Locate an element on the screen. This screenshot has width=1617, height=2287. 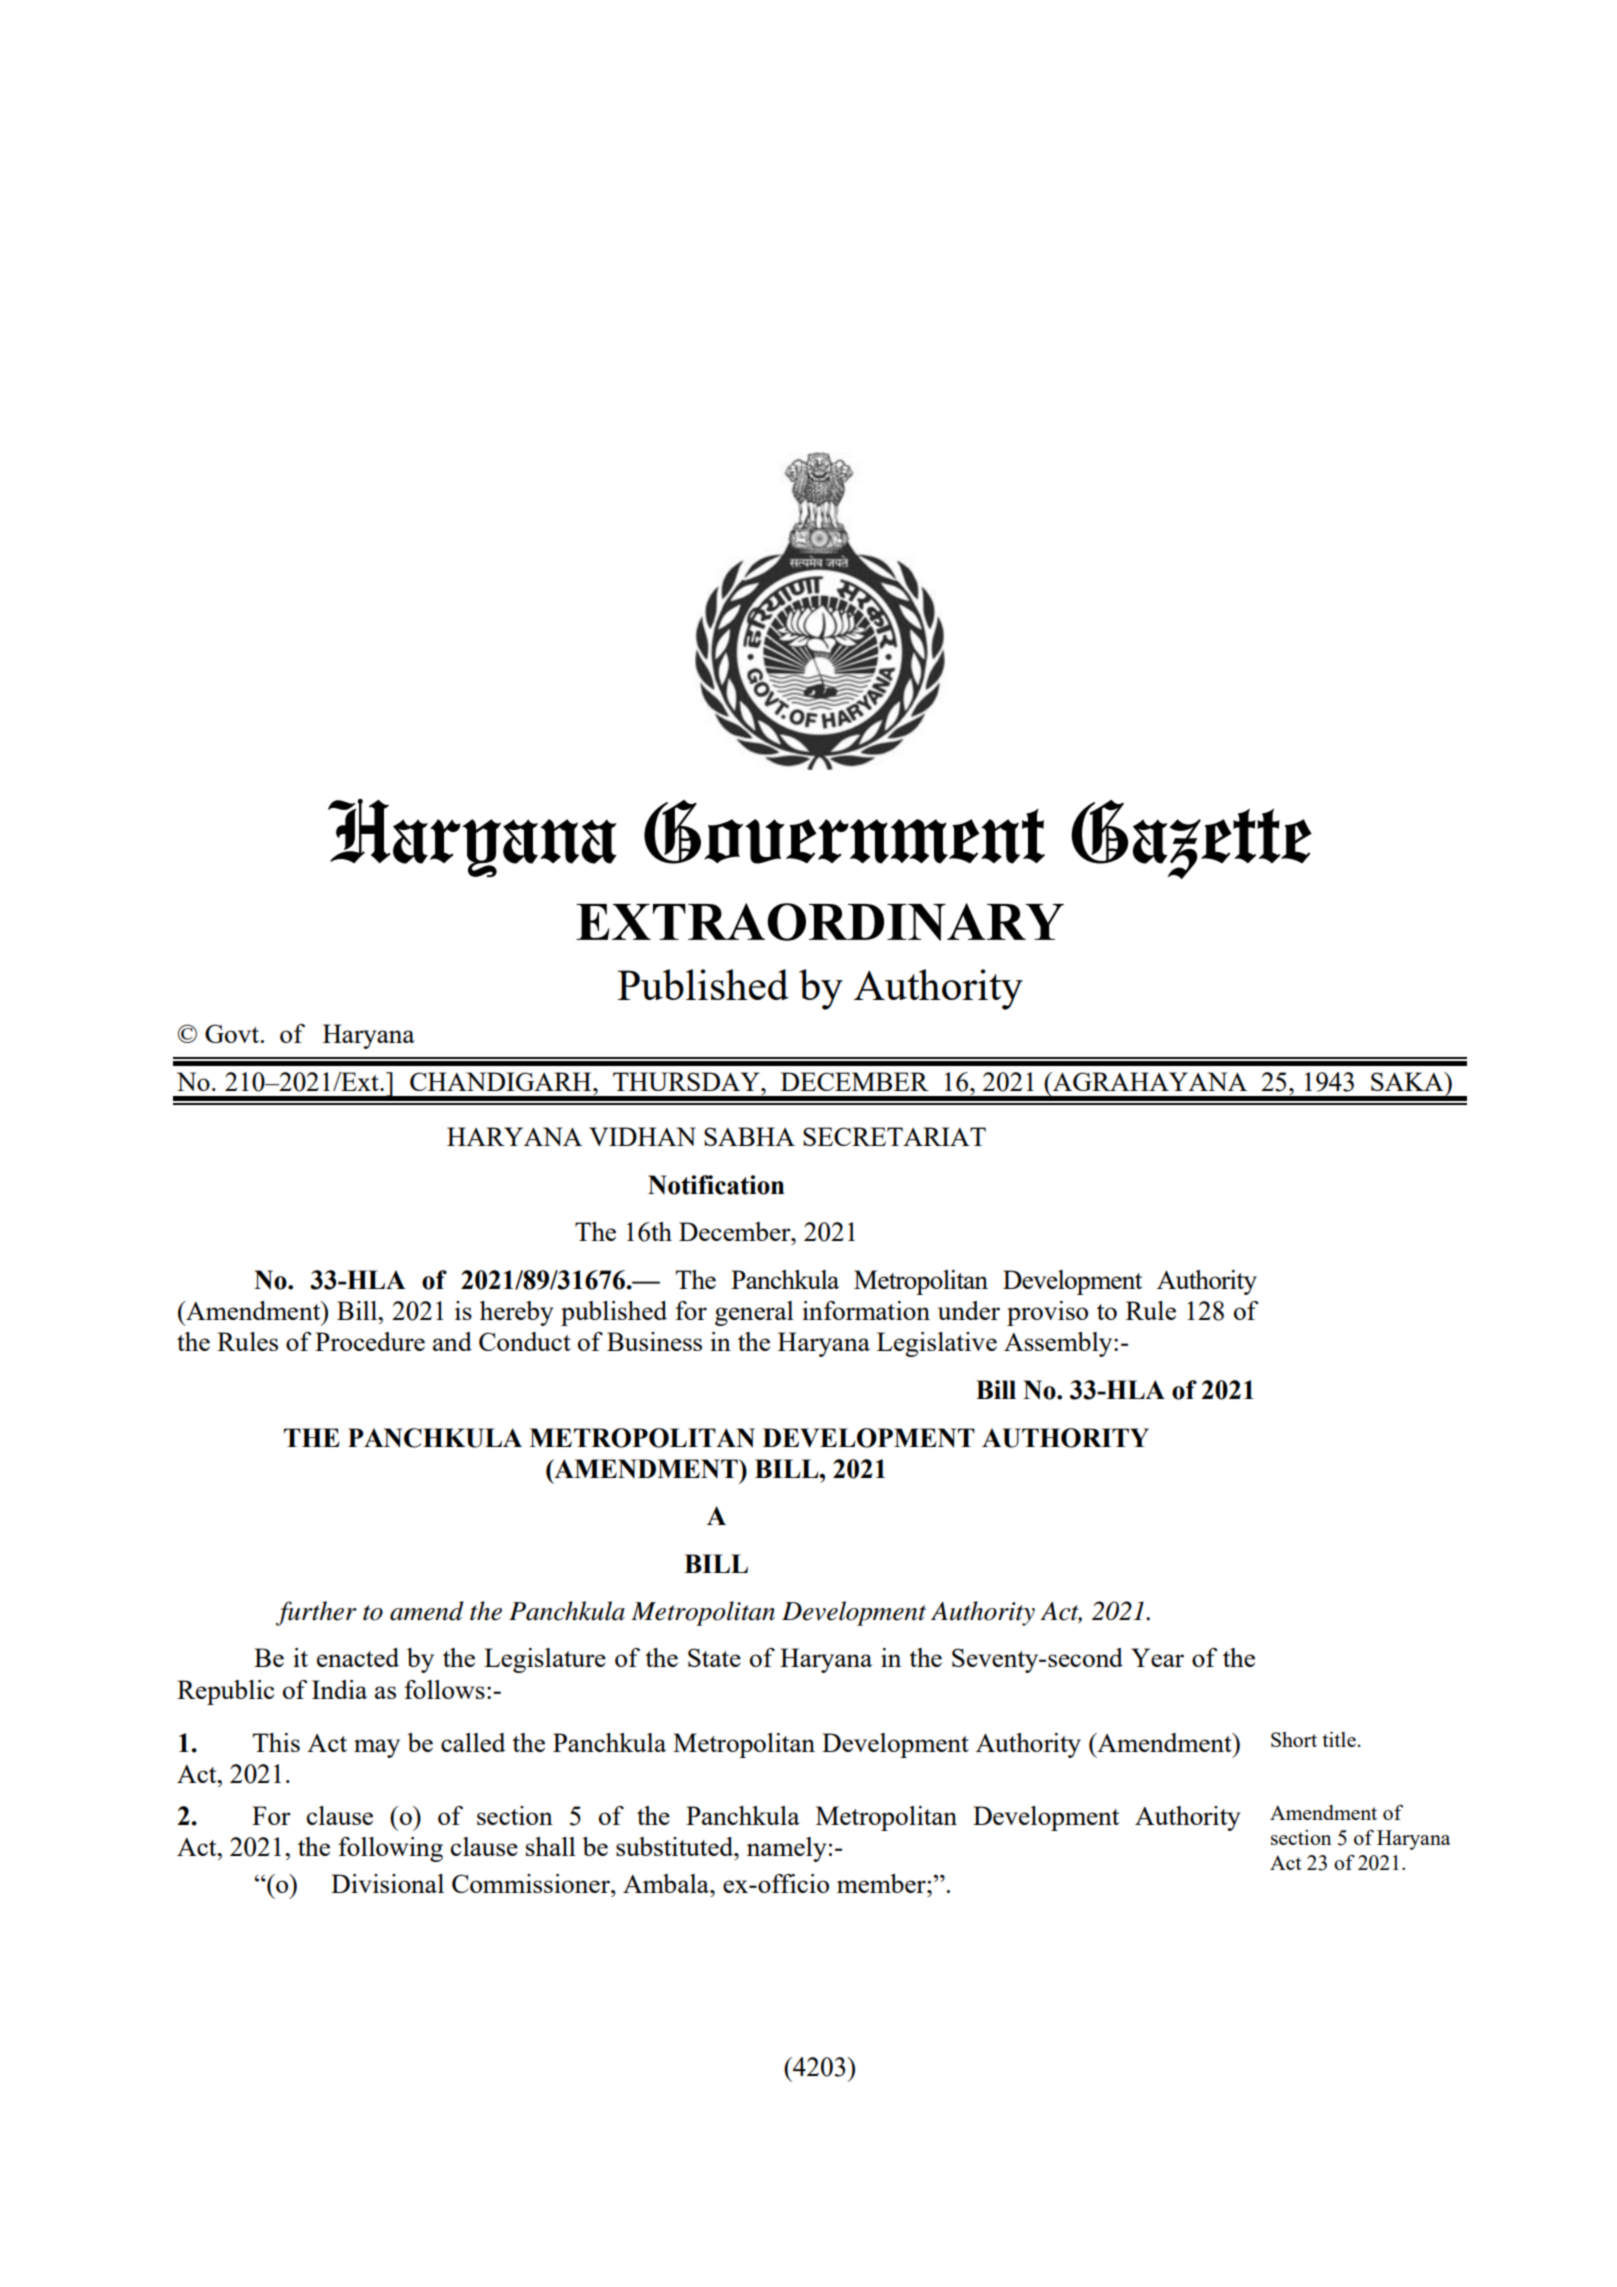
Year is located at coordinates (1157, 1657).
